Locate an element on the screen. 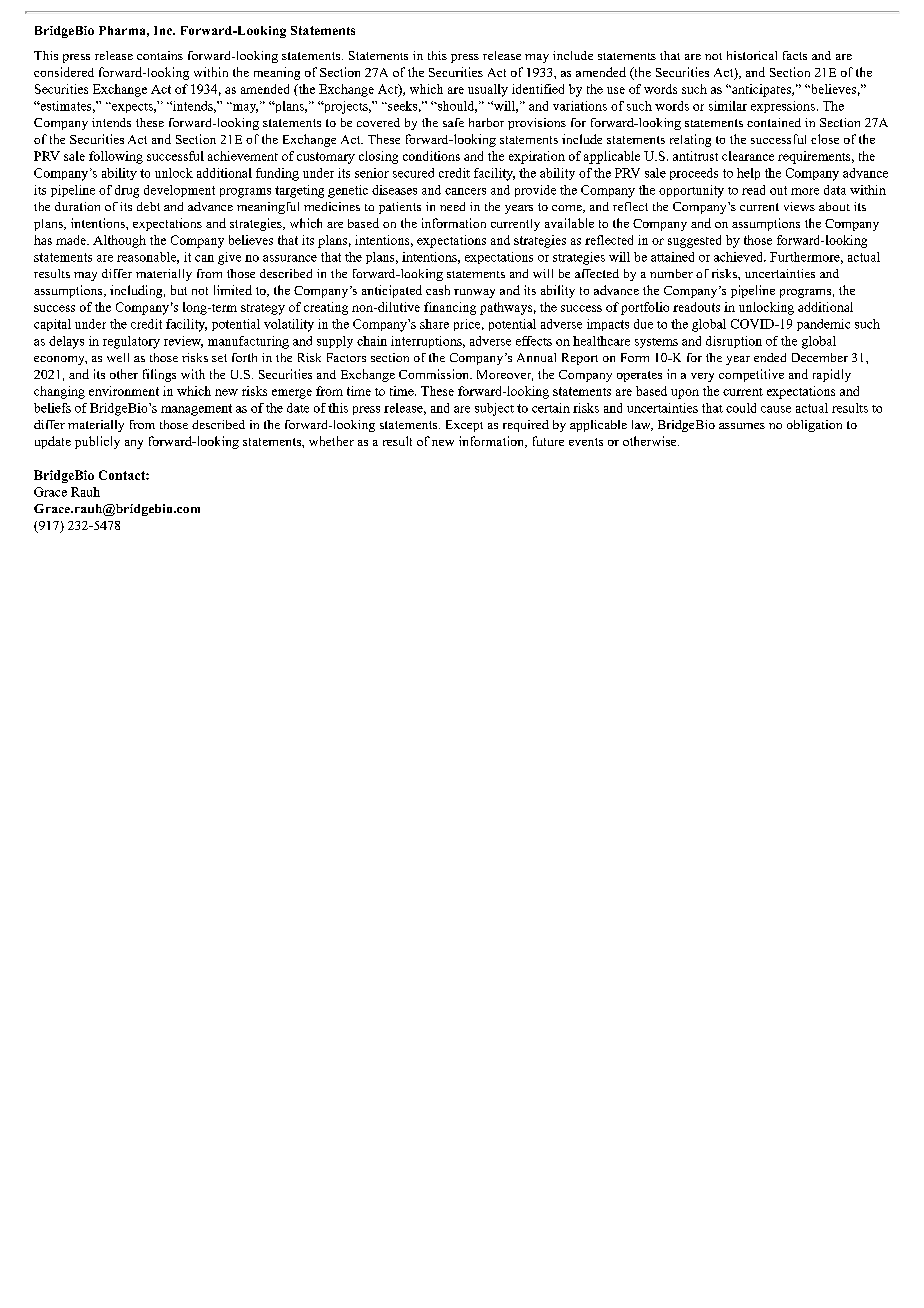  achieved is located at coordinates (740, 257).
